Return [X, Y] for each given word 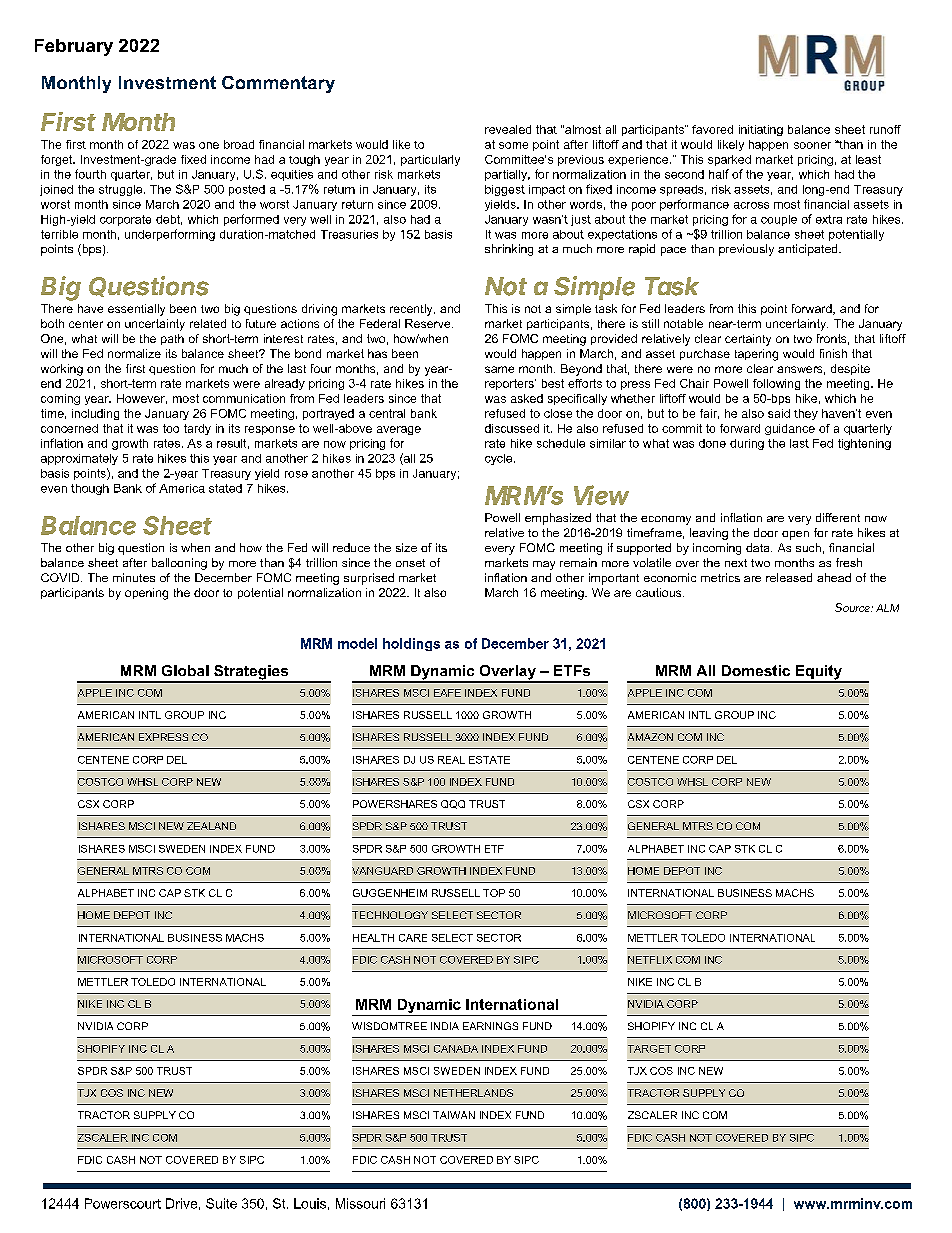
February [74, 47]
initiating [761, 130]
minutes [134, 577]
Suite [221, 1203]
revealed [508, 129]
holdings [411, 644]
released [789, 577]
